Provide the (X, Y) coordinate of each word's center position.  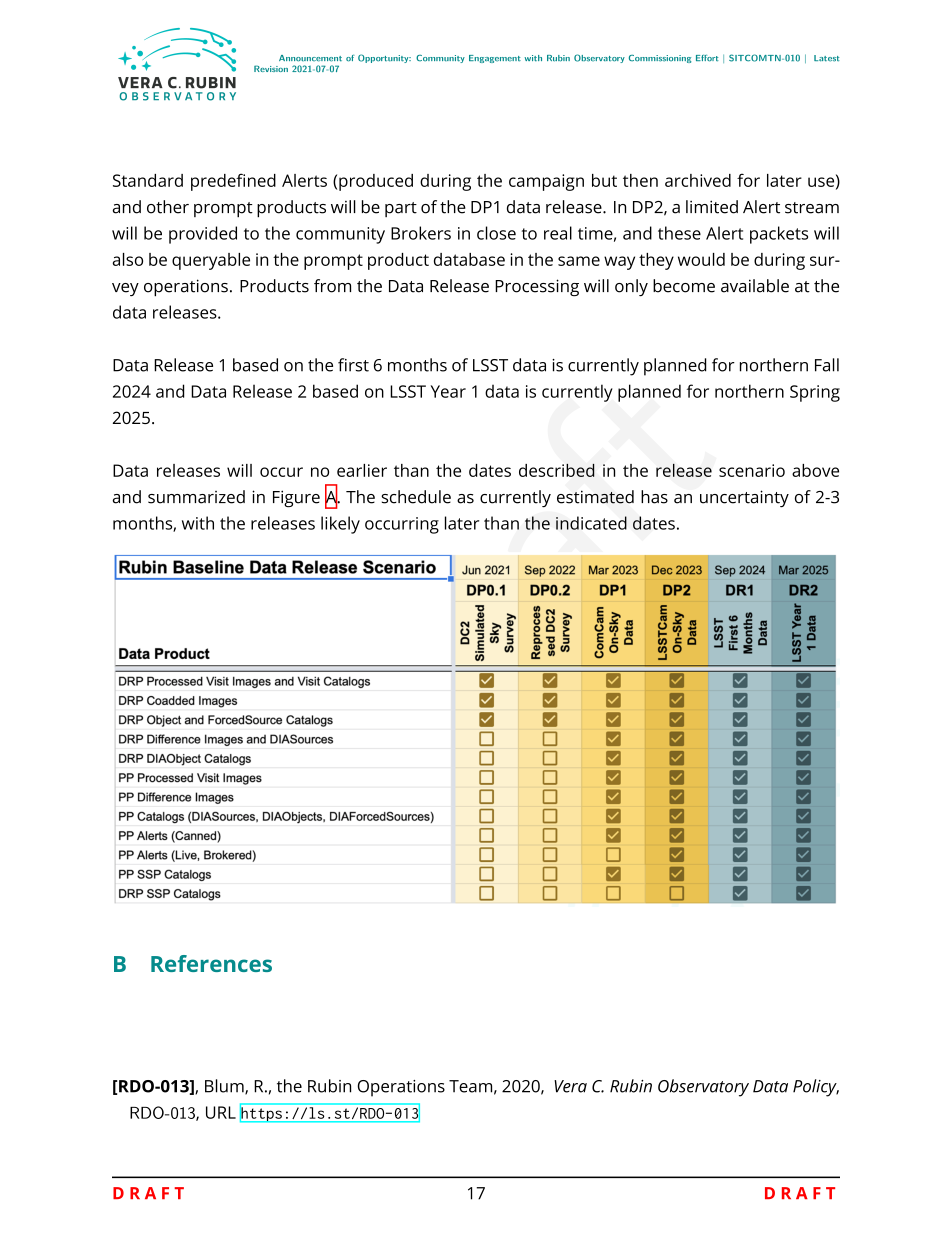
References (211, 963)
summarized (196, 497)
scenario (752, 470)
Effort (707, 58)
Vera (570, 1086)
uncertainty (744, 498)
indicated (591, 523)
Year (448, 391)
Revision (271, 68)
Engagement (495, 59)
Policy (816, 1088)
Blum (225, 1087)
